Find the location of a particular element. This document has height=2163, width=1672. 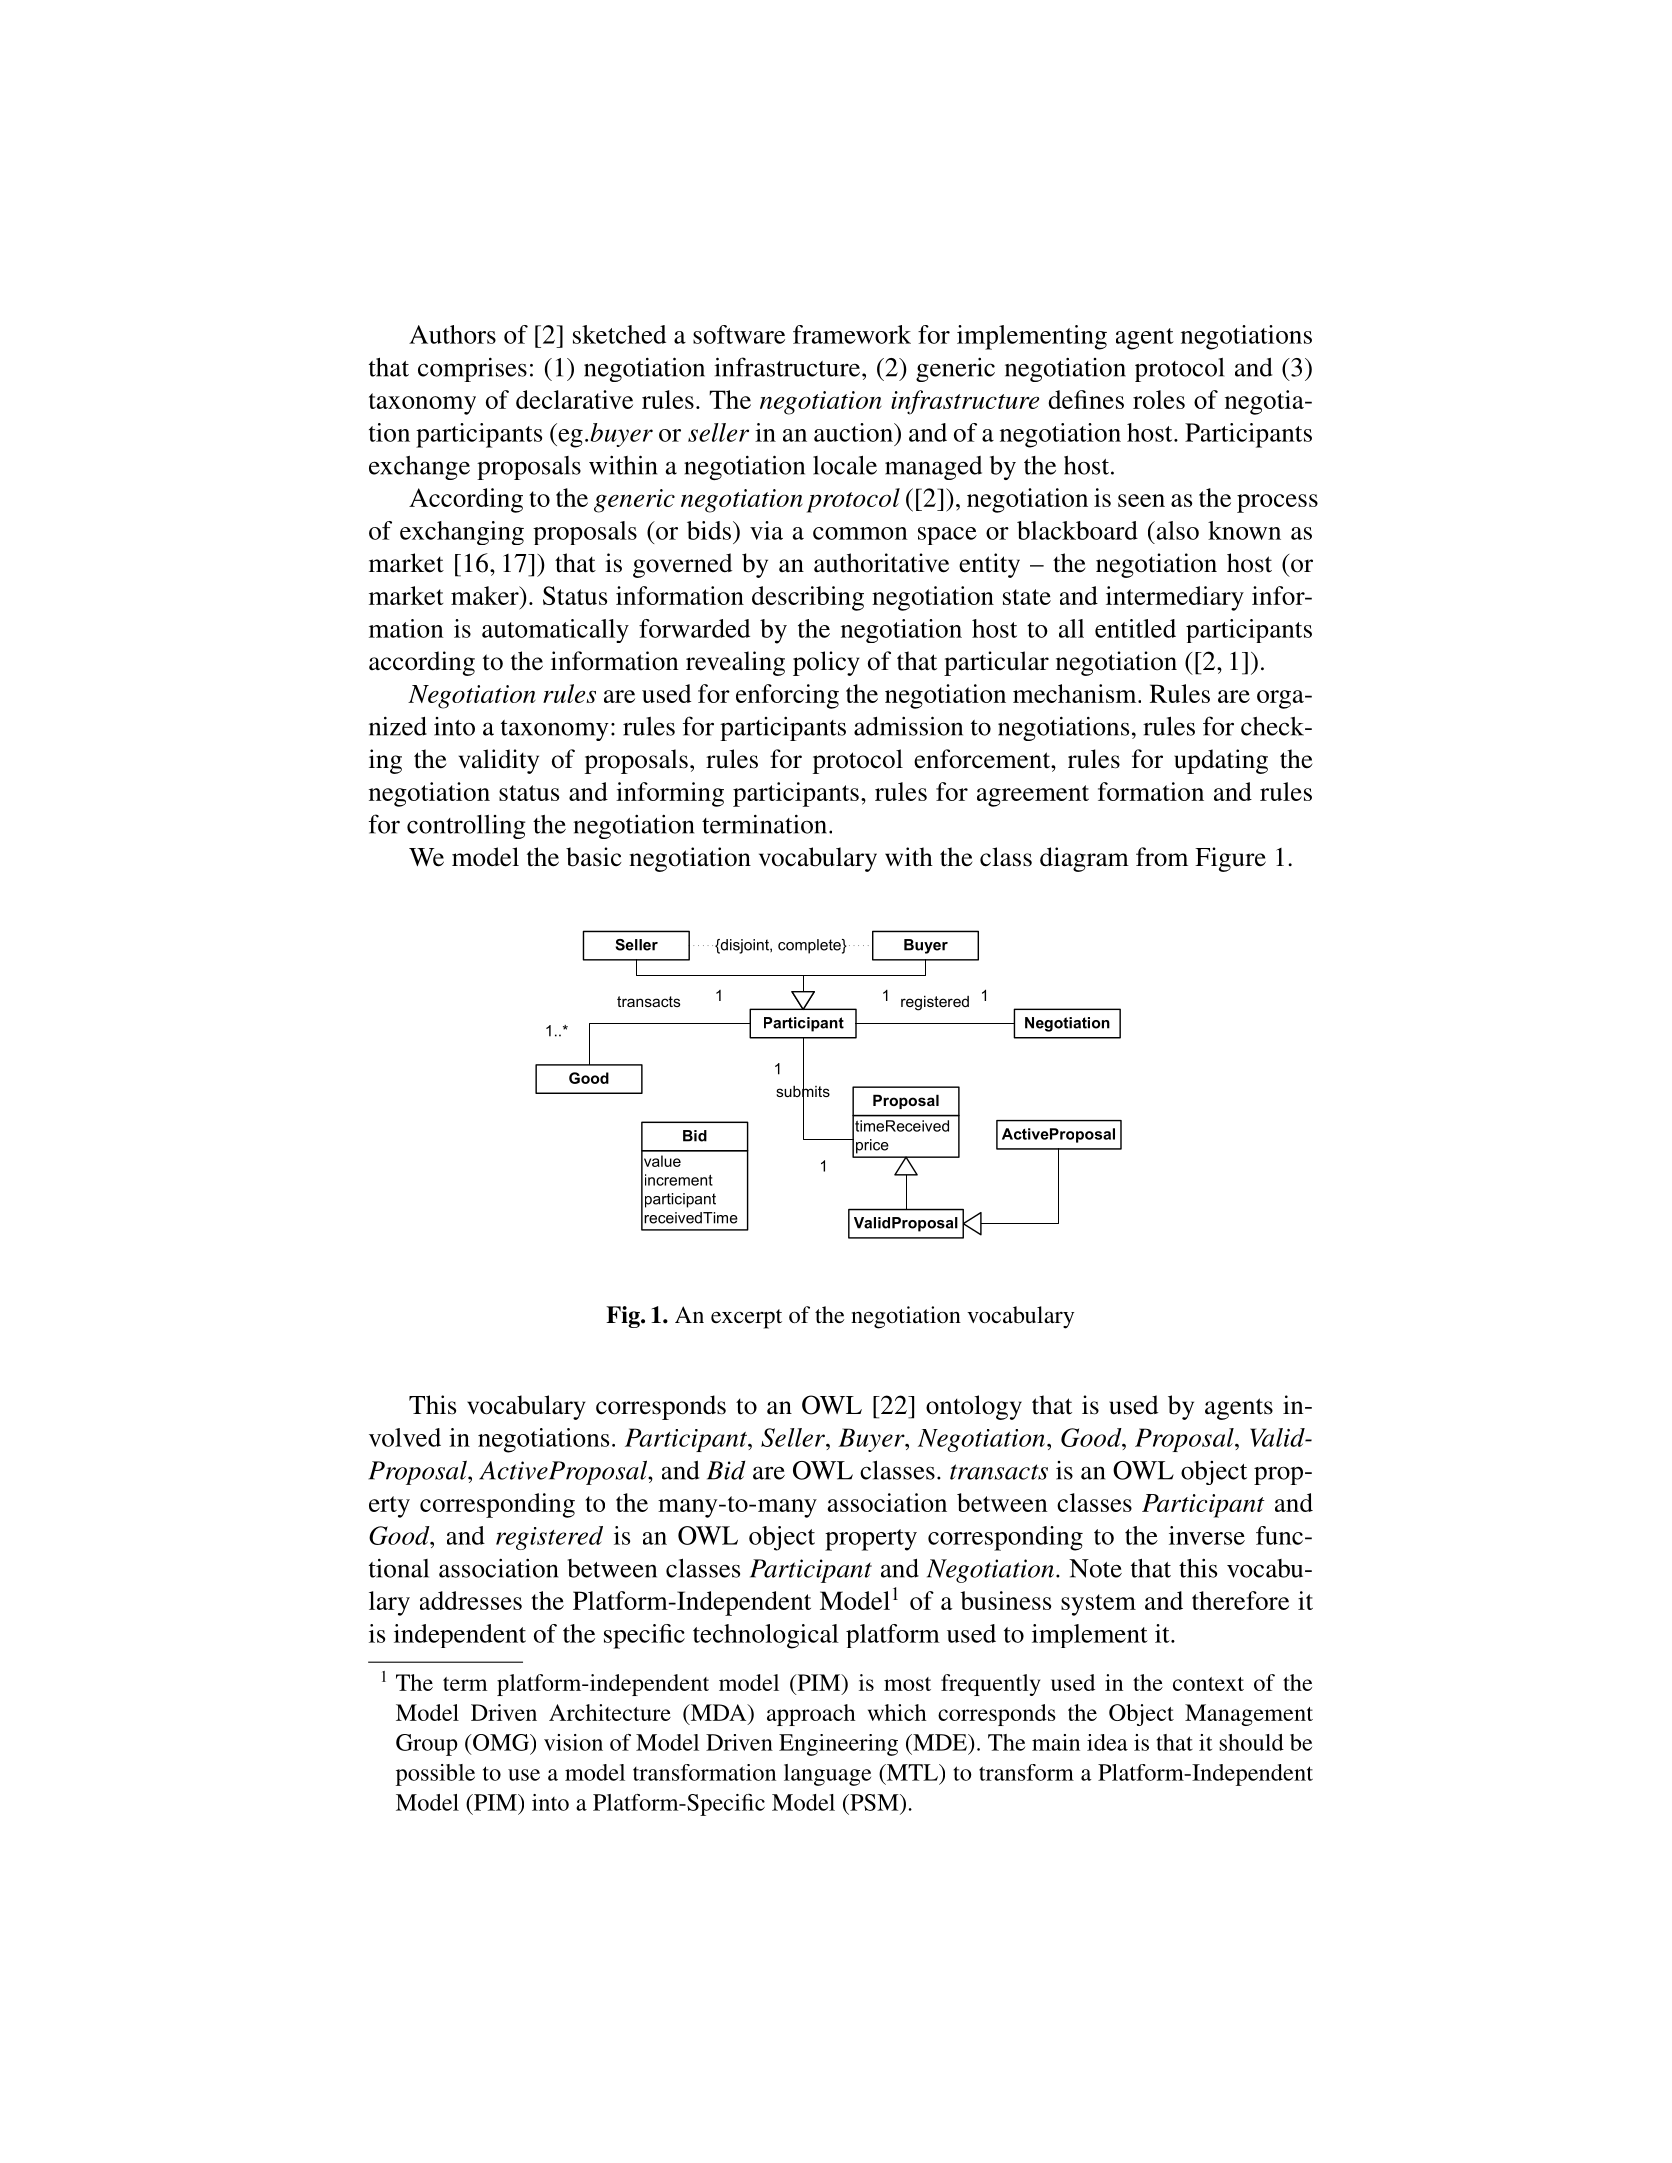

controlling is located at coordinates (466, 827).
